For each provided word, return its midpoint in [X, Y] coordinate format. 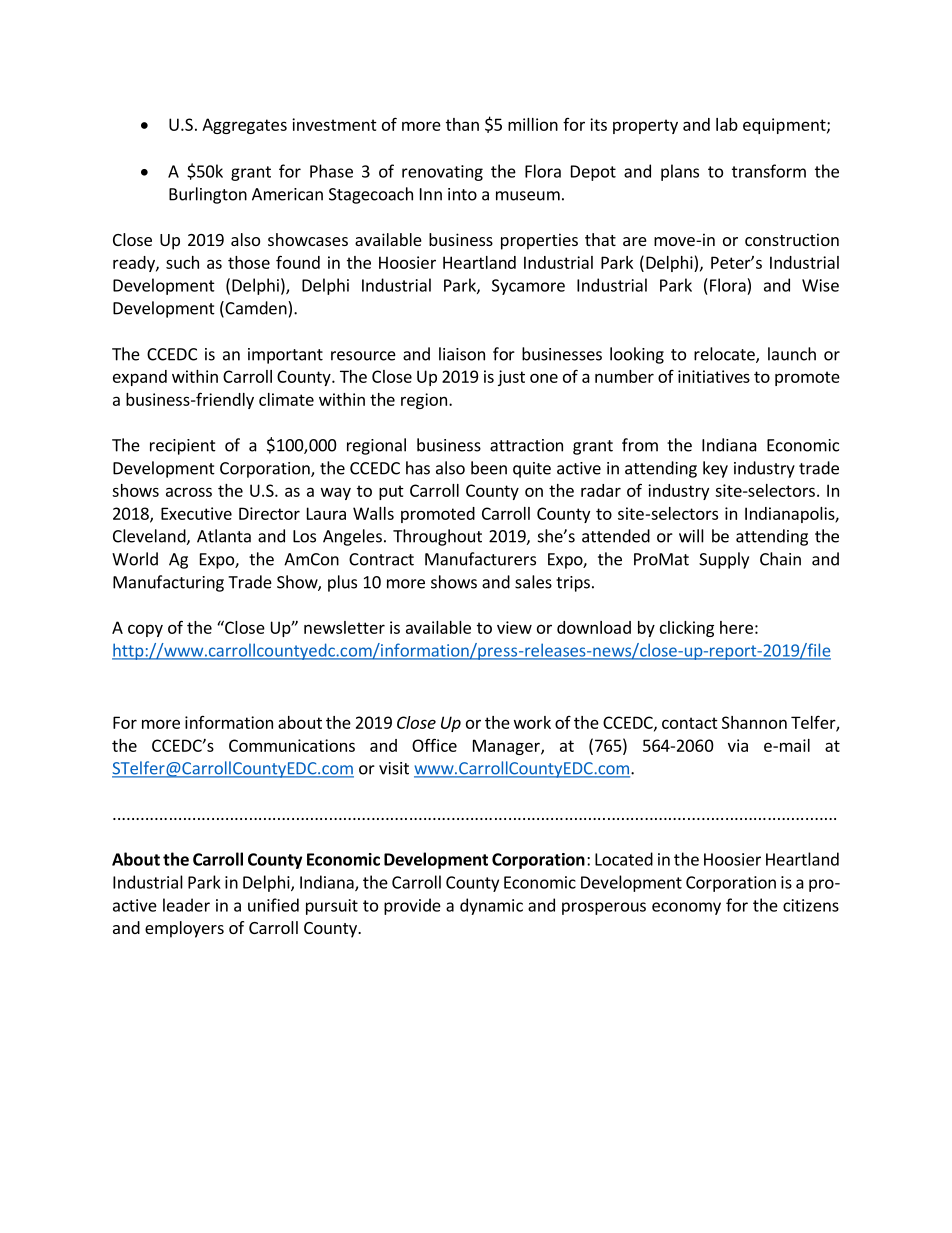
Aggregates [244, 126]
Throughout [437, 537]
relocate [725, 355]
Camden [256, 309]
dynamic [491, 906]
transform [769, 171]
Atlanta [224, 536]
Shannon [754, 722]
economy [686, 908]
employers [184, 929]
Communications [292, 745]
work [532, 722]
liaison [462, 354]
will [691, 536]
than [462, 124]
